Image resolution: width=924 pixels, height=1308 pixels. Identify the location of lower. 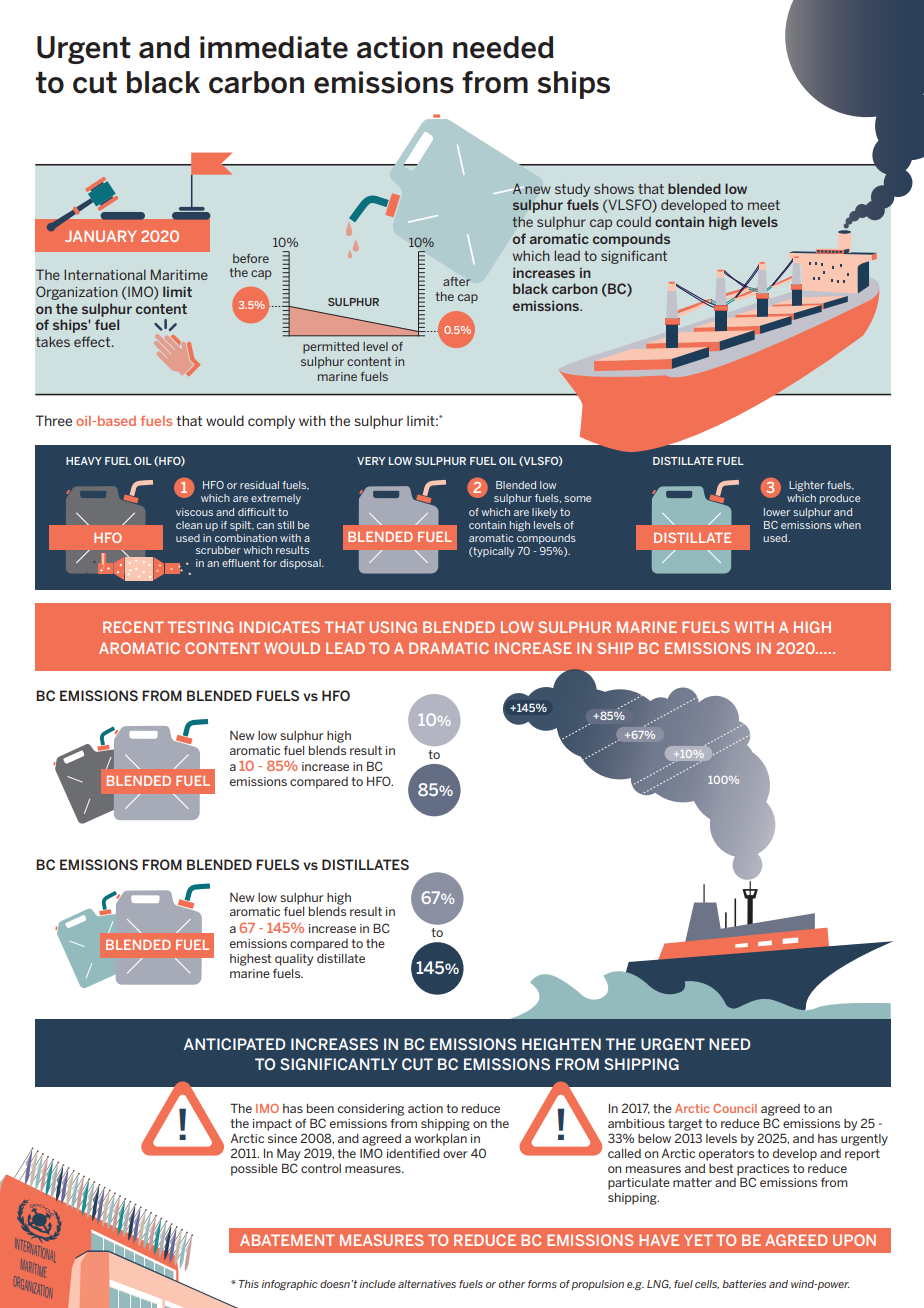
(777, 512).
